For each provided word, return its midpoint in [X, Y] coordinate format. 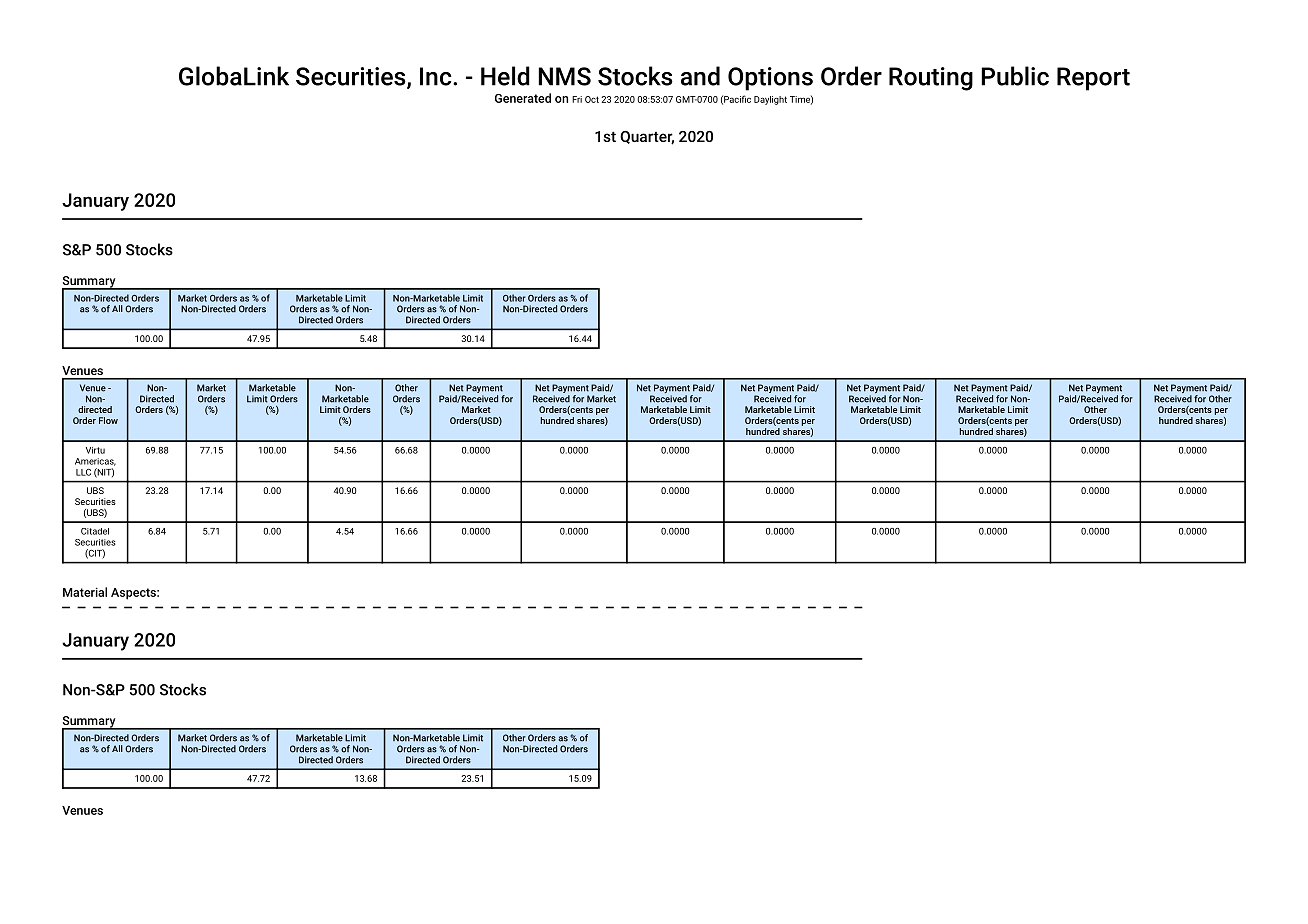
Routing [931, 79]
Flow [108, 420]
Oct [592, 99]
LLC [83, 472]
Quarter [647, 138]
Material [85, 592]
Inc [437, 76]
